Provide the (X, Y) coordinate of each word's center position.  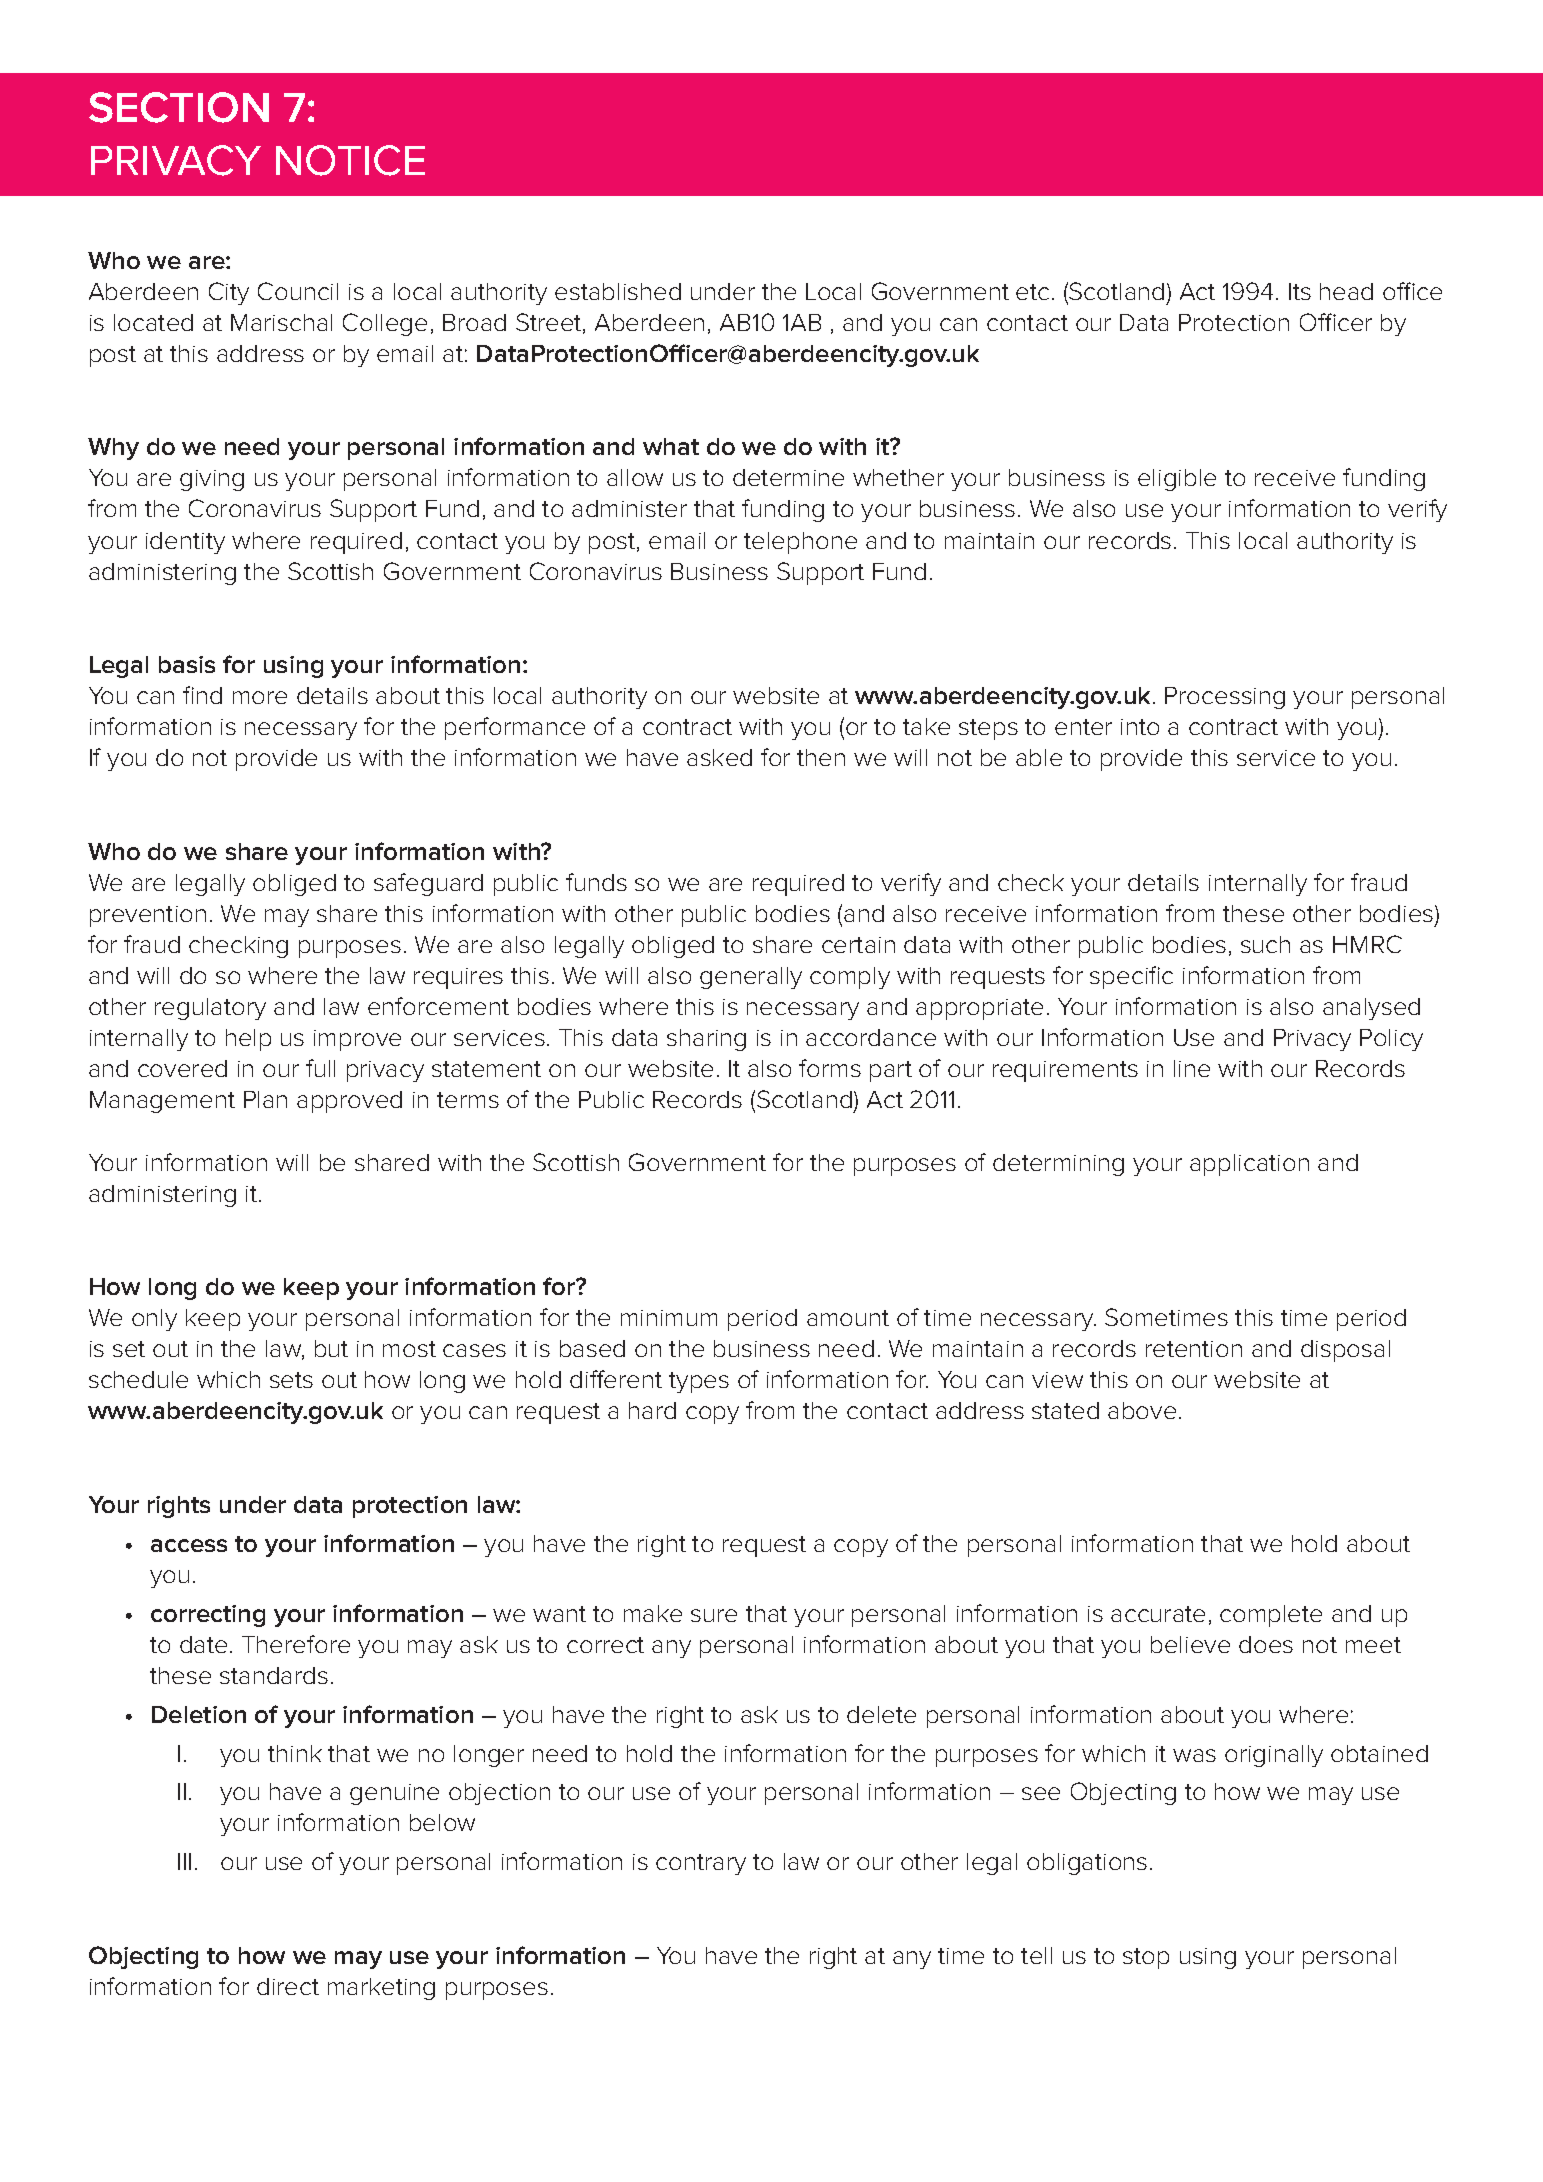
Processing (1225, 698)
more (260, 697)
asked (719, 757)
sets (291, 1380)
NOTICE (350, 160)
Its (1300, 291)
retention (1194, 1349)
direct (288, 1986)
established (618, 291)
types (699, 1382)
